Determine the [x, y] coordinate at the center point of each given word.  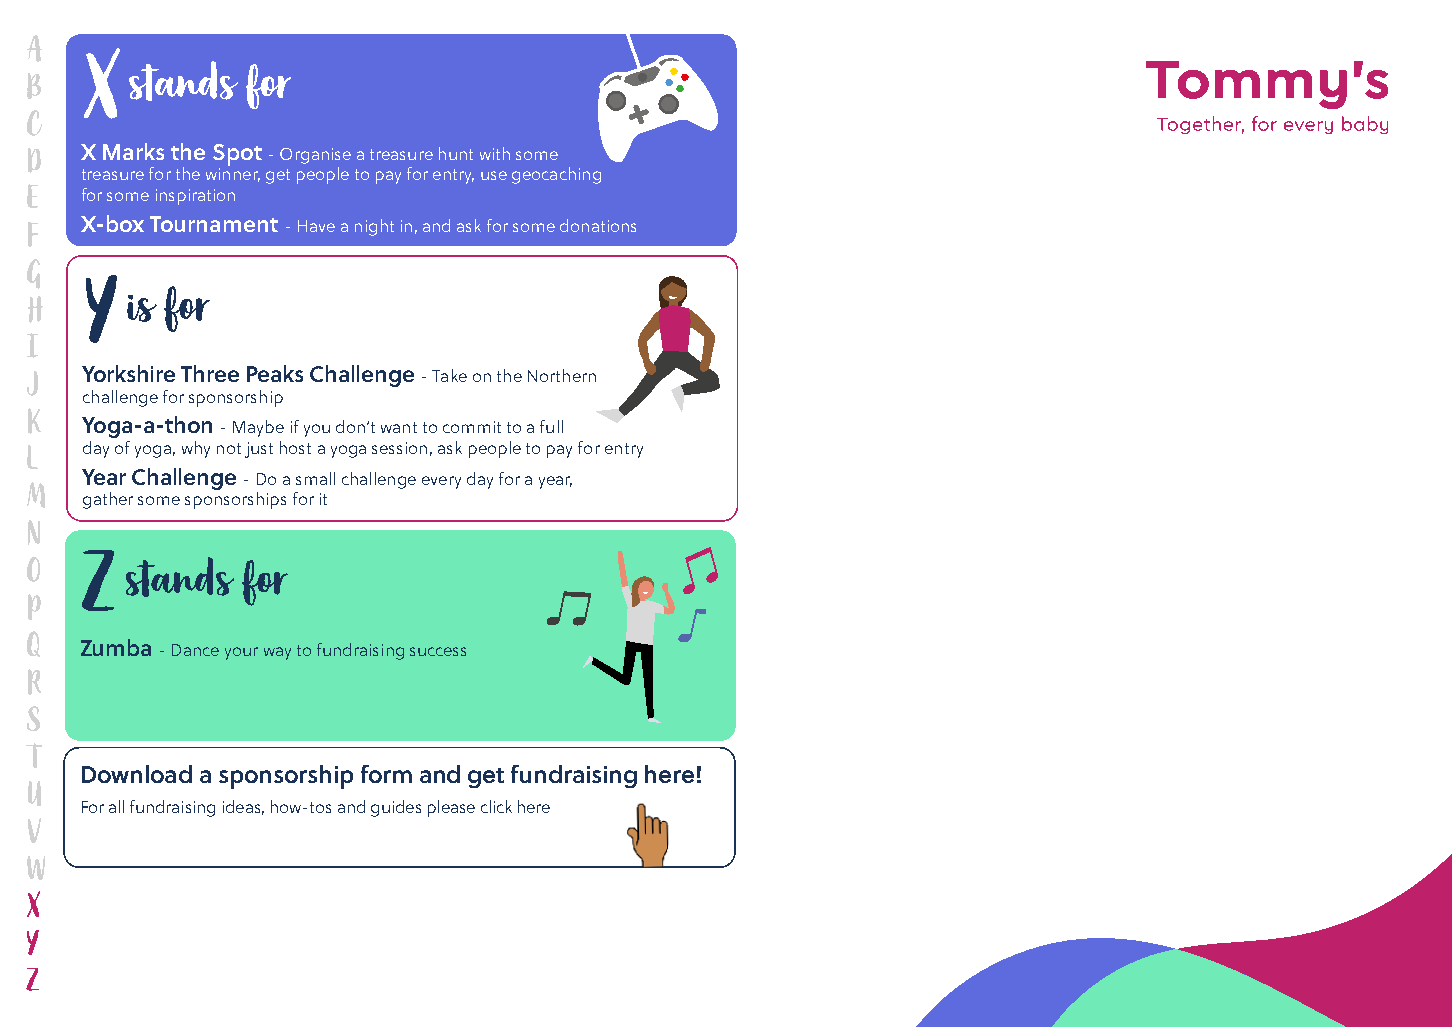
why [196, 449]
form [386, 774]
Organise [315, 156]
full [551, 426]
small [315, 478]
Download [137, 774]
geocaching [556, 175]
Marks [133, 151]
